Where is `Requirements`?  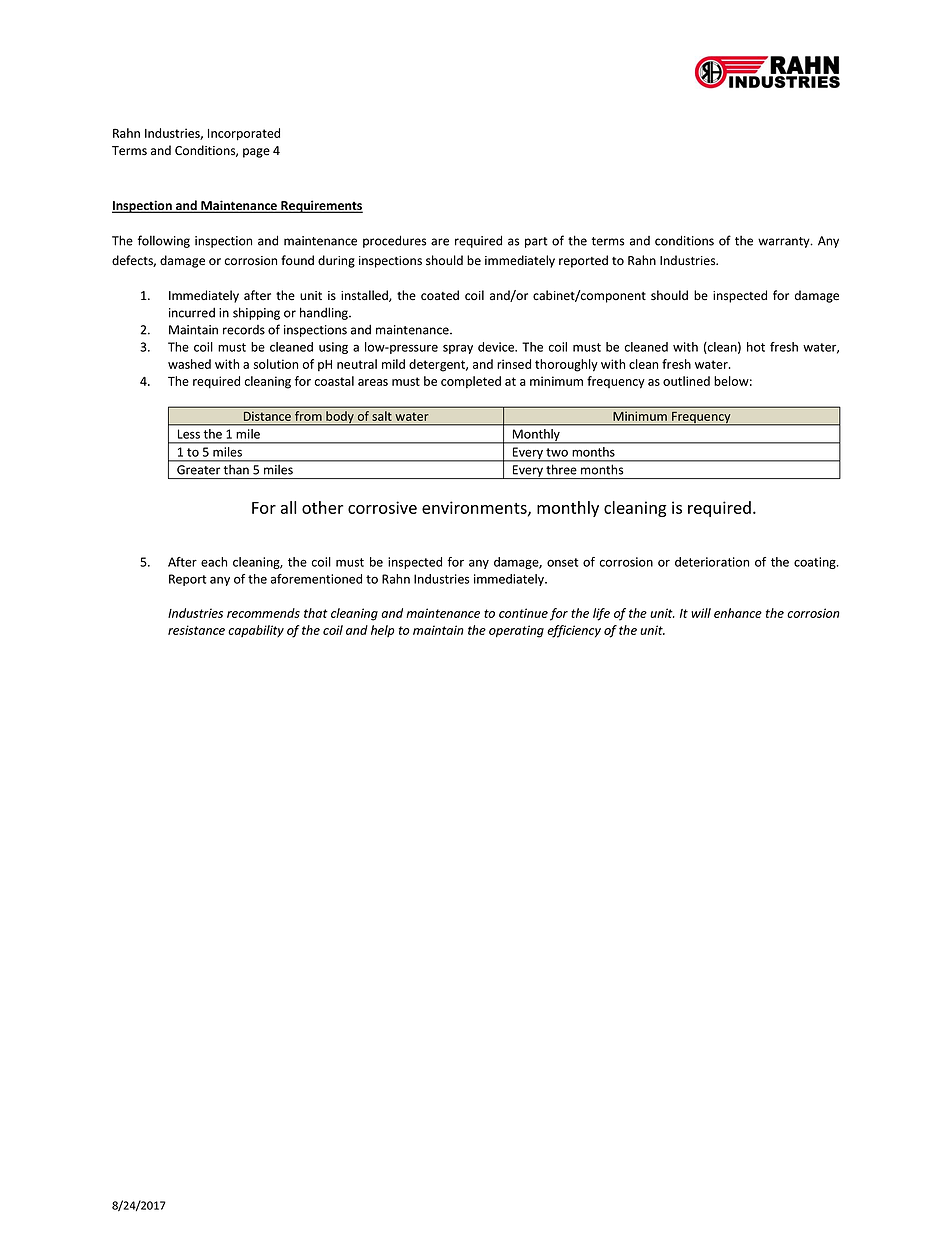 Requirements is located at coordinates (321, 206).
